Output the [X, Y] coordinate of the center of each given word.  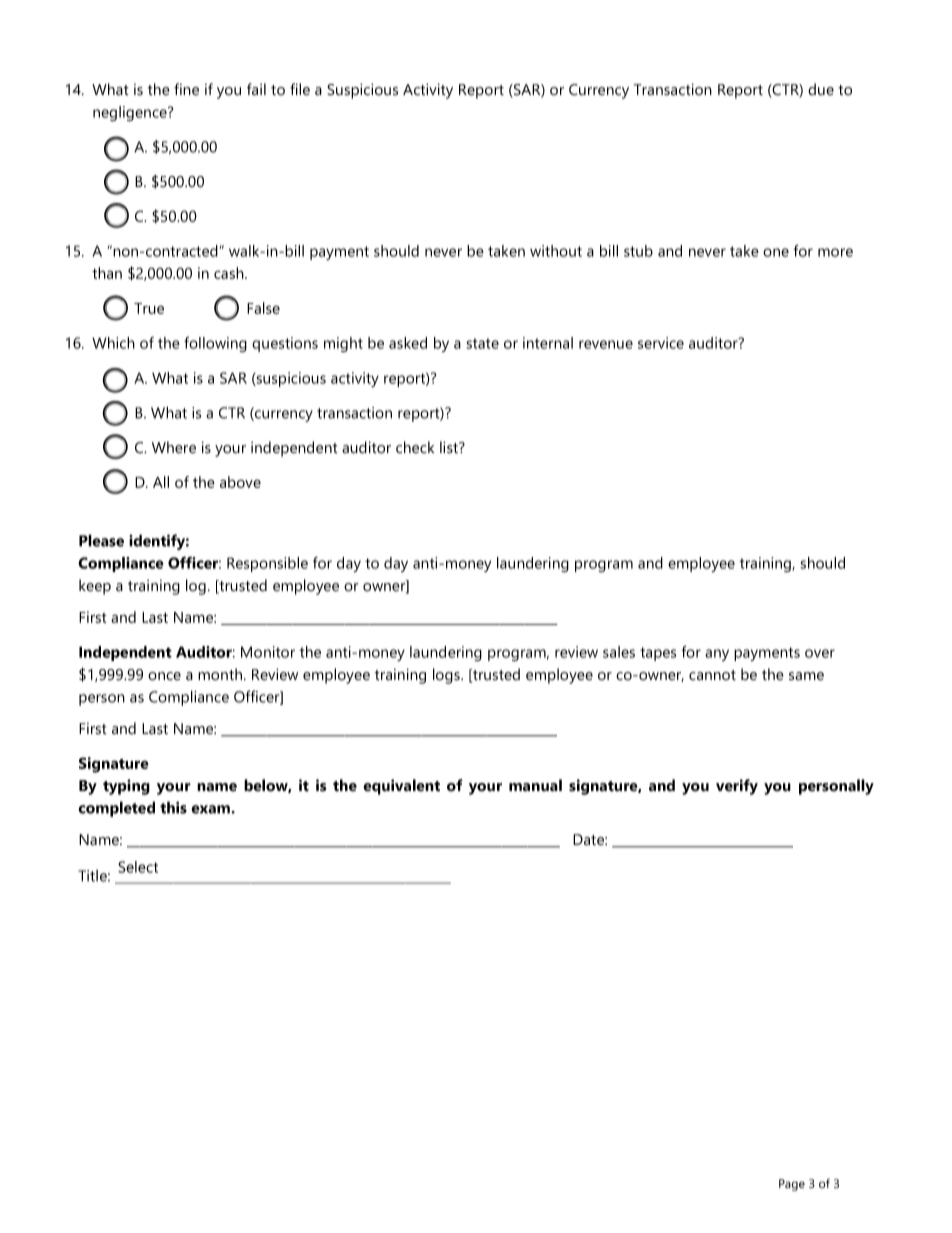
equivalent [401, 787]
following [215, 344]
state [482, 343]
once [164, 676]
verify [737, 787]
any [717, 655]
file [300, 89]
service [661, 343]
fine [186, 89]
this [173, 807]
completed [116, 809]
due [821, 89]
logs [447, 676]
